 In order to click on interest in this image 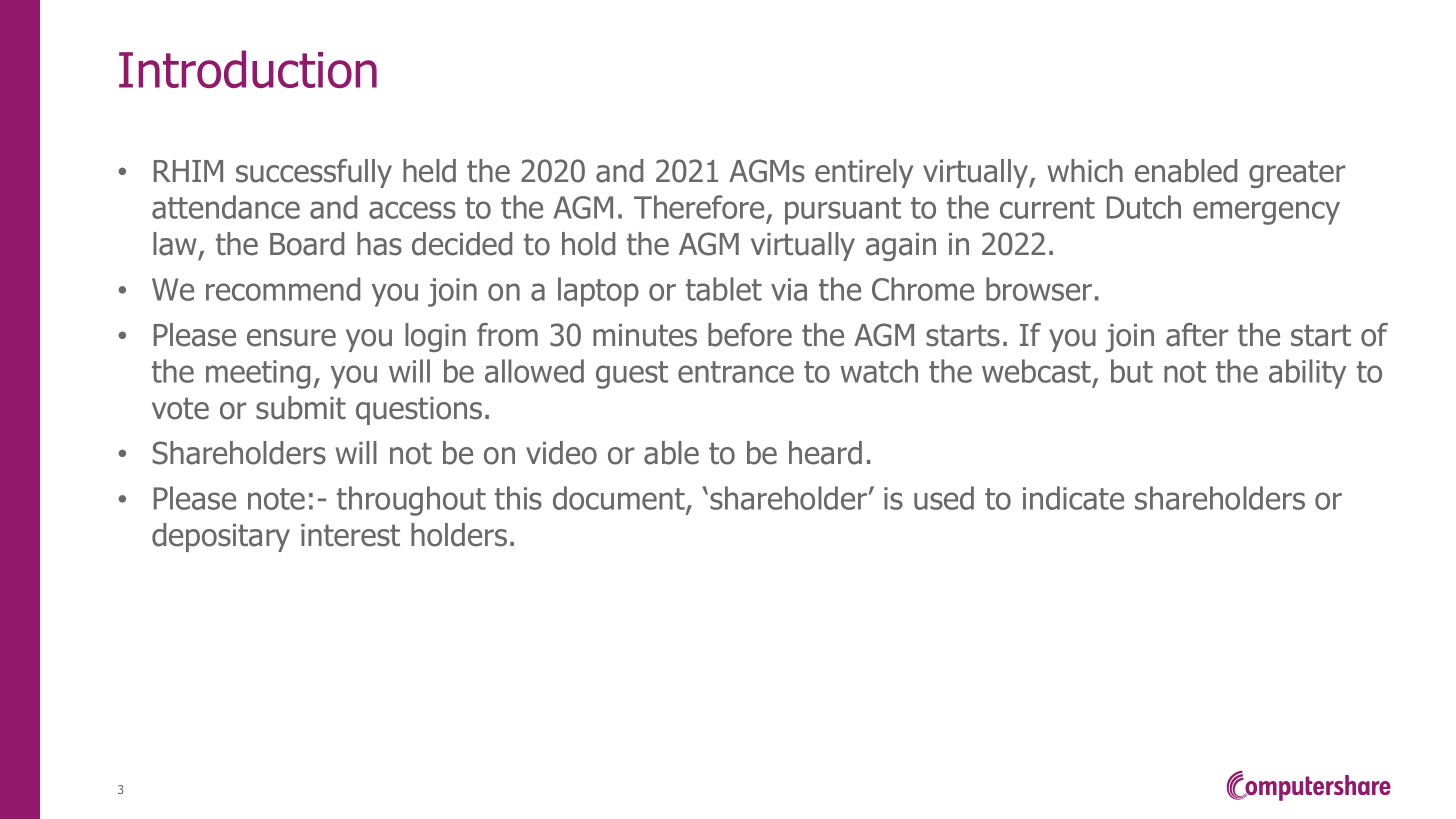, I will do `click(350, 535)`.
